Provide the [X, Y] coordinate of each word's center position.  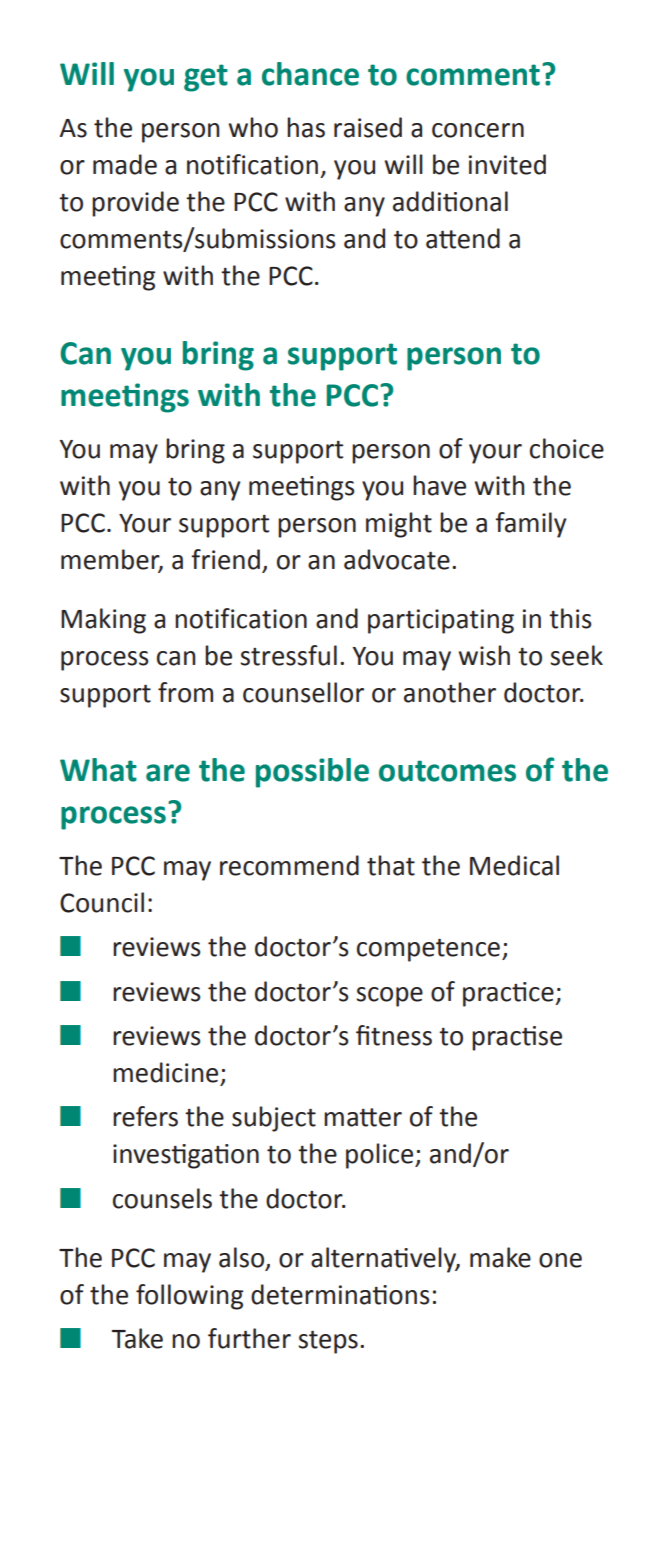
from [185, 692]
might [399, 525]
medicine [165, 1072]
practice [509, 994]
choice [567, 448]
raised [368, 127]
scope [389, 997]
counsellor [303, 692]
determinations [340, 1294]
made [125, 164]
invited [507, 164]
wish [484, 655]
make [500, 1257]
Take [137, 1338]
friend [225, 559]
